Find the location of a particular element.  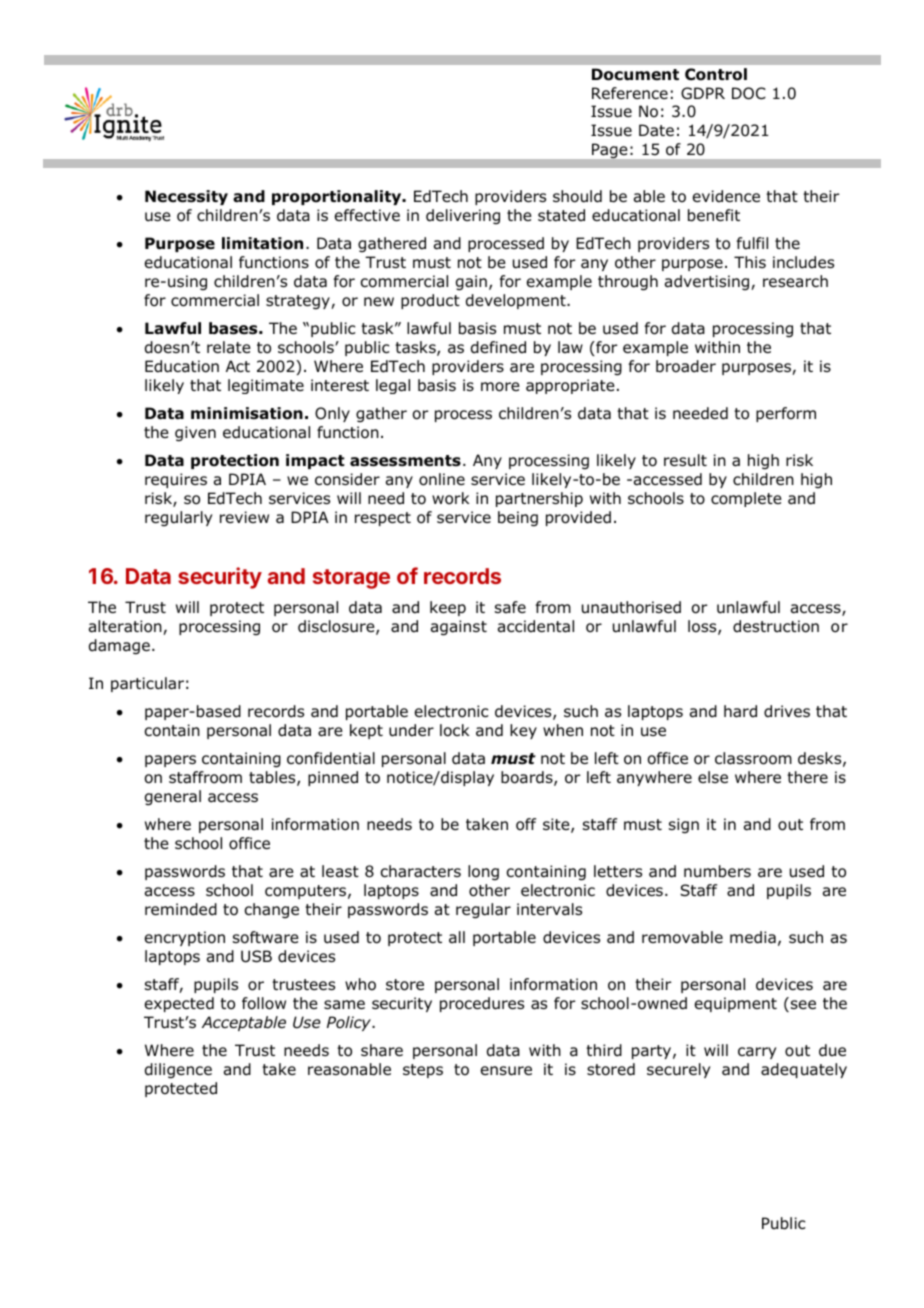

hard is located at coordinates (740, 711).
